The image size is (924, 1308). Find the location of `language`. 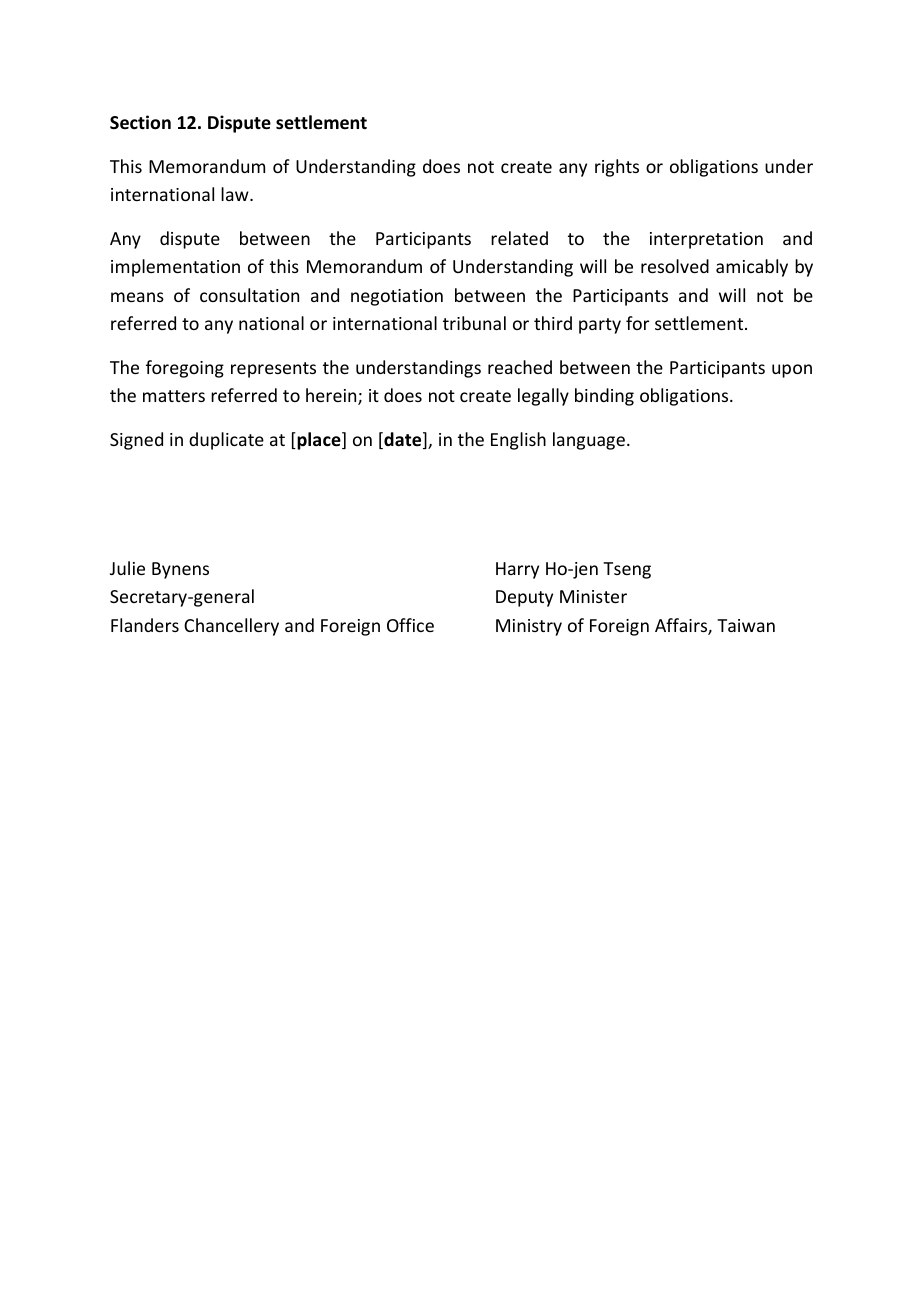

language is located at coordinates (589, 441).
